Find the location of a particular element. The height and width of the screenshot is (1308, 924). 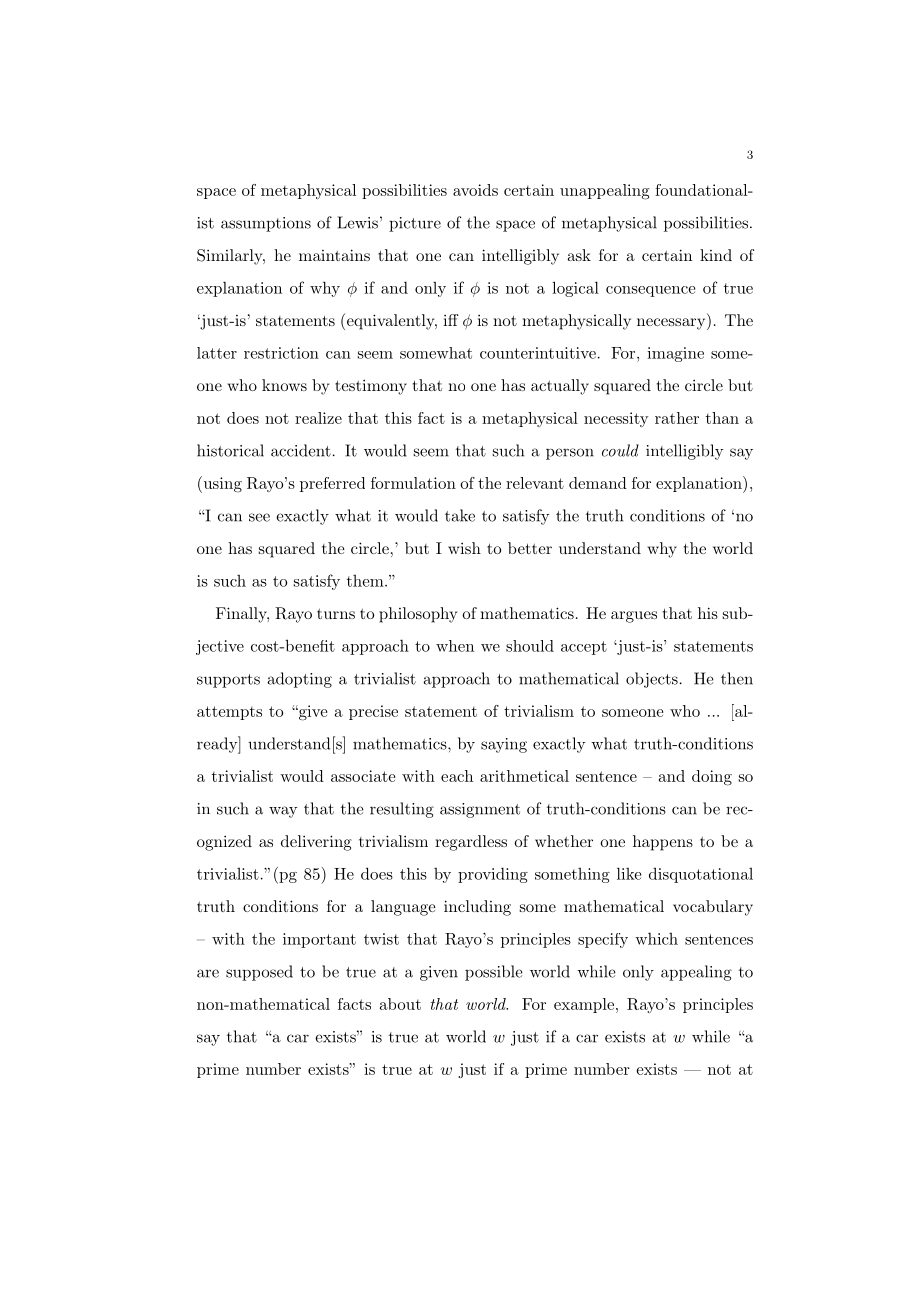

relevant is located at coordinates (535, 483).
